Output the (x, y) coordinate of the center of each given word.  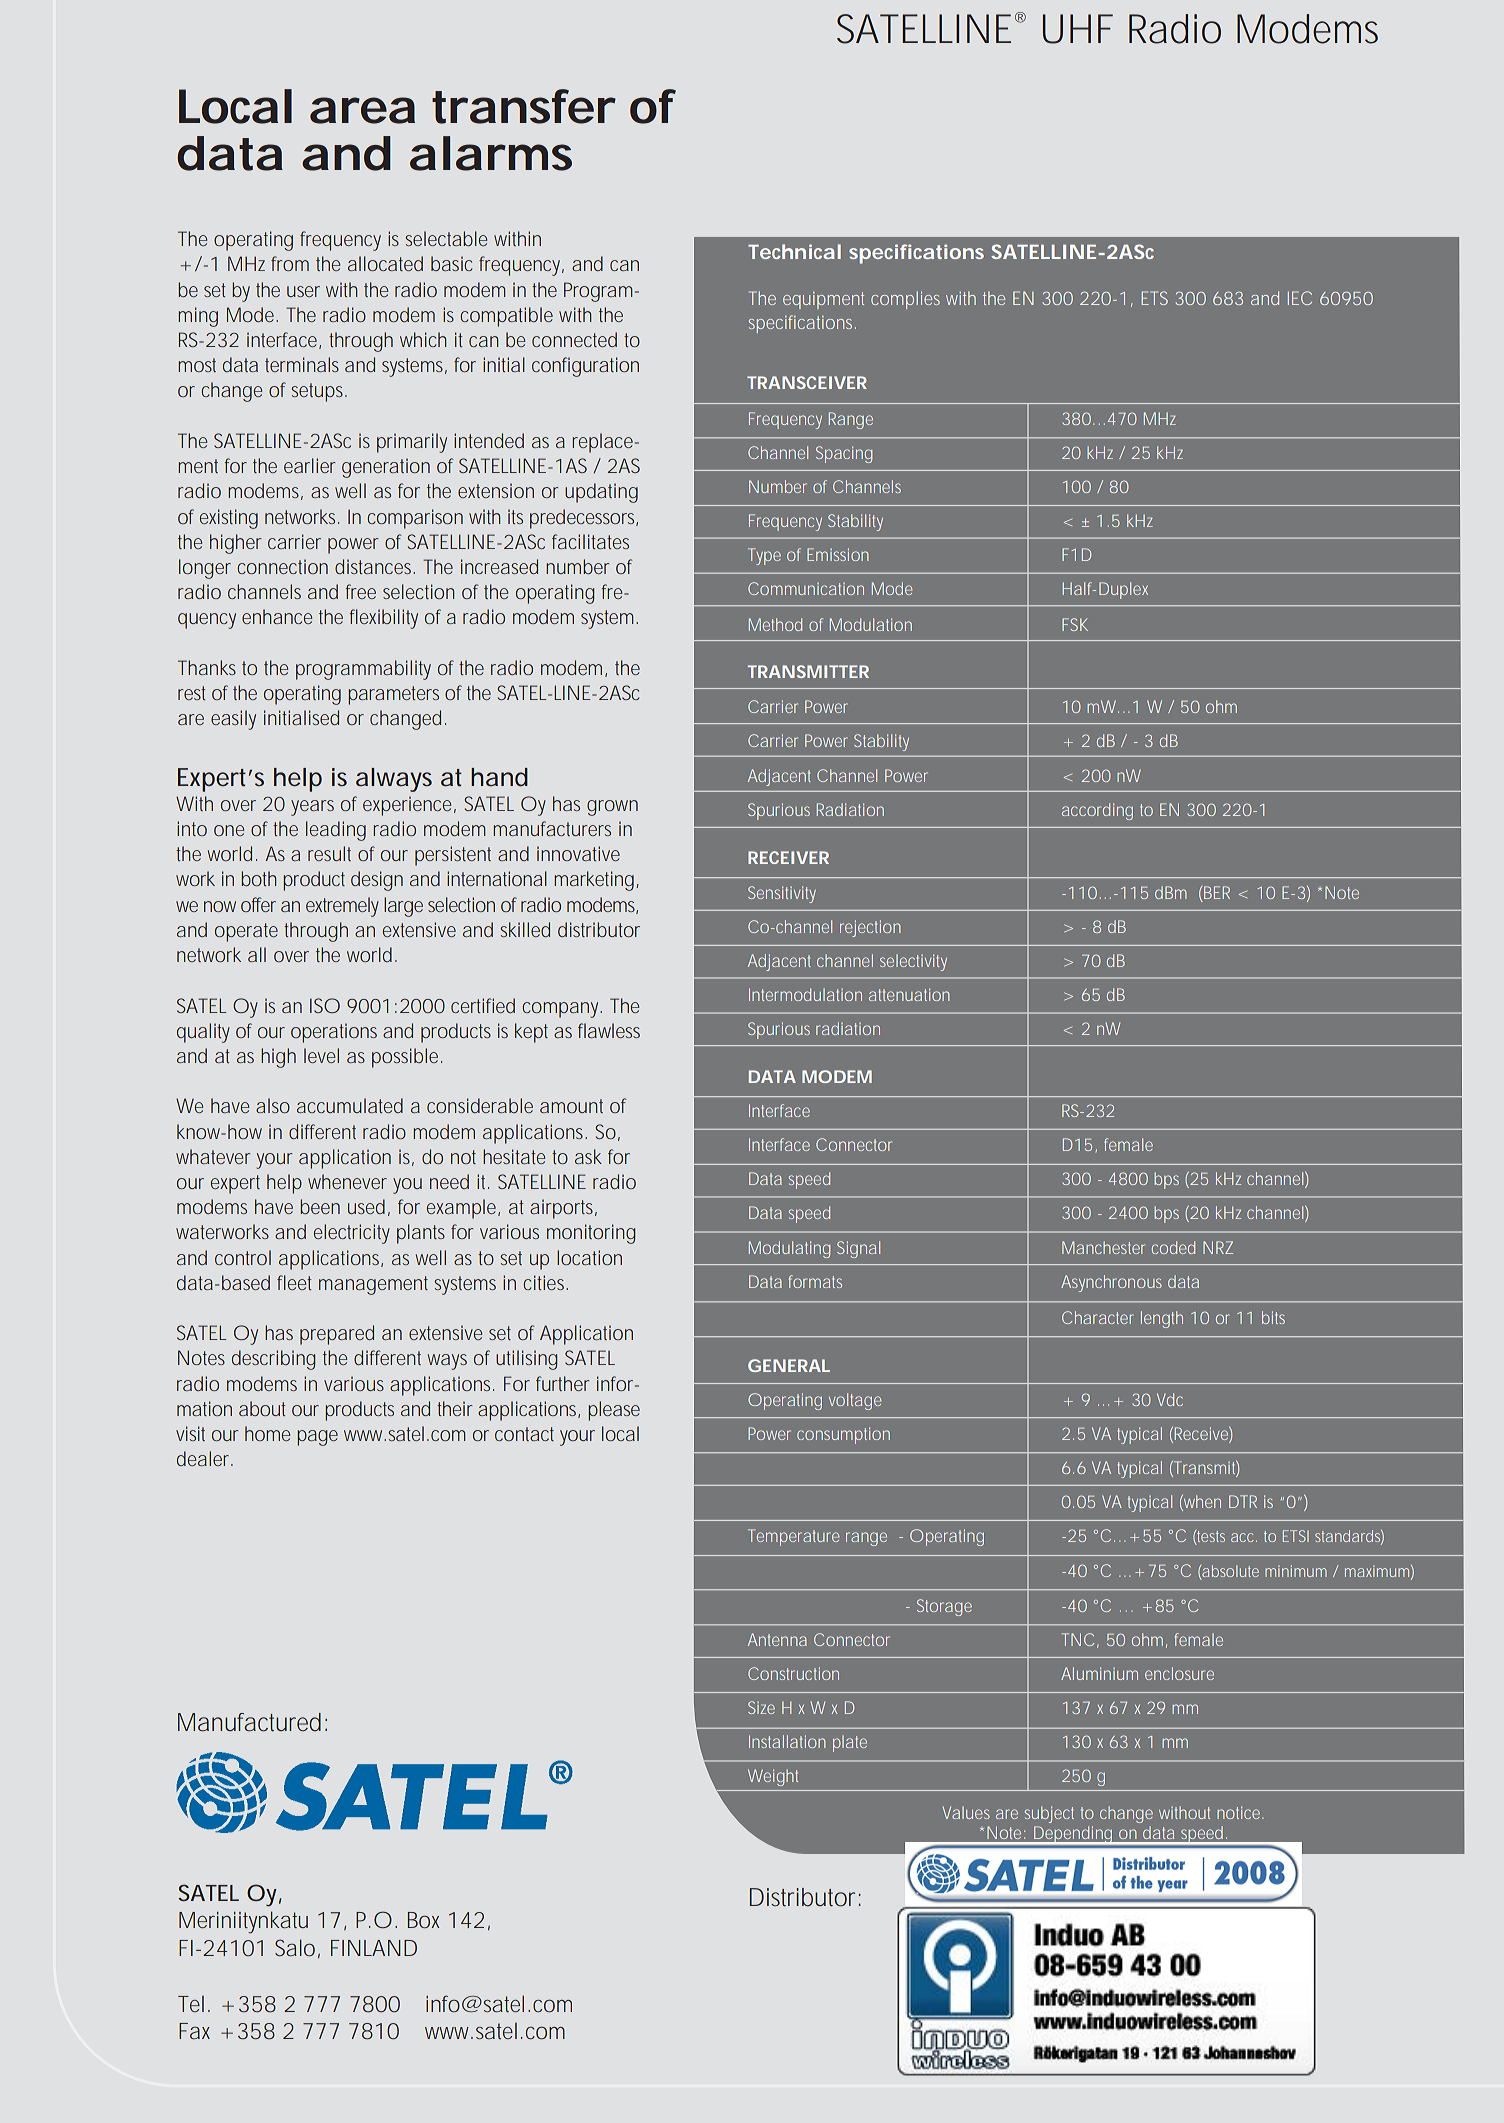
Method (775, 624)
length (1162, 1319)
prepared (337, 1335)
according (1097, 811)
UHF (1078, 29)
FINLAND (374, 1948)
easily (233, 720)
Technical (794, 251)
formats (815, 1281)
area (362, 110)
